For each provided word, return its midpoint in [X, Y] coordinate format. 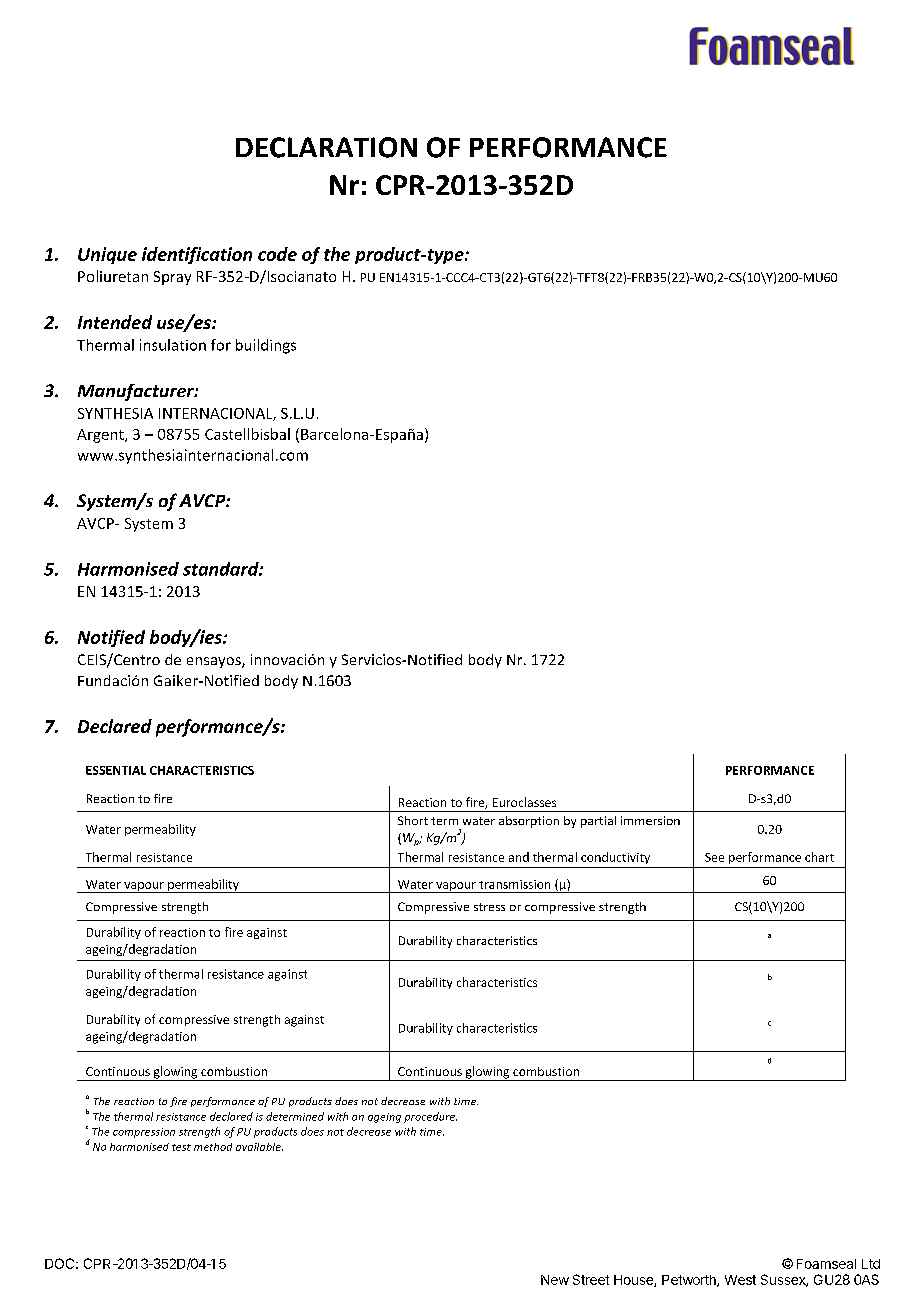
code [277, 254]
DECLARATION [326, 147]
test [181, 1147]
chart [819, 857]
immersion [650, 820]
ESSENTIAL [116, 770]
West [740, 1280]
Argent [101, 436]
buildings [266, 346]
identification [197, 255]
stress [489, 907]
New [555, 1280]
